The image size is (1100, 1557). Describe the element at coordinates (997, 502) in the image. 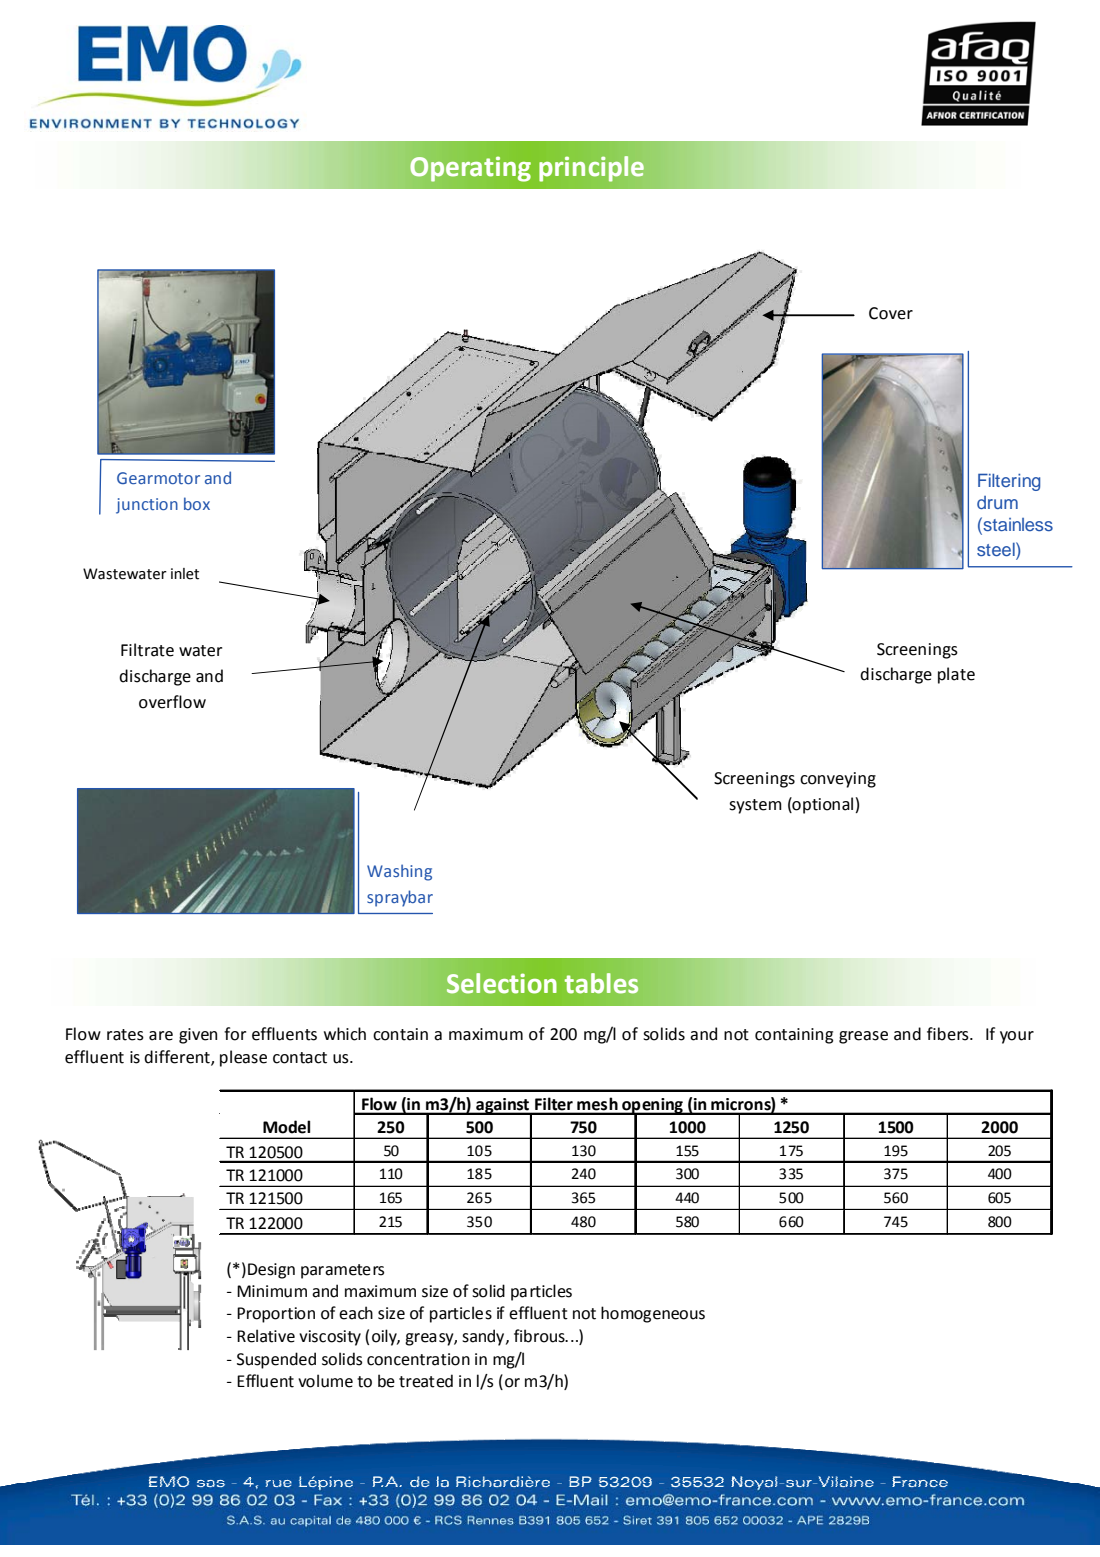

I see `drum` at that location.
